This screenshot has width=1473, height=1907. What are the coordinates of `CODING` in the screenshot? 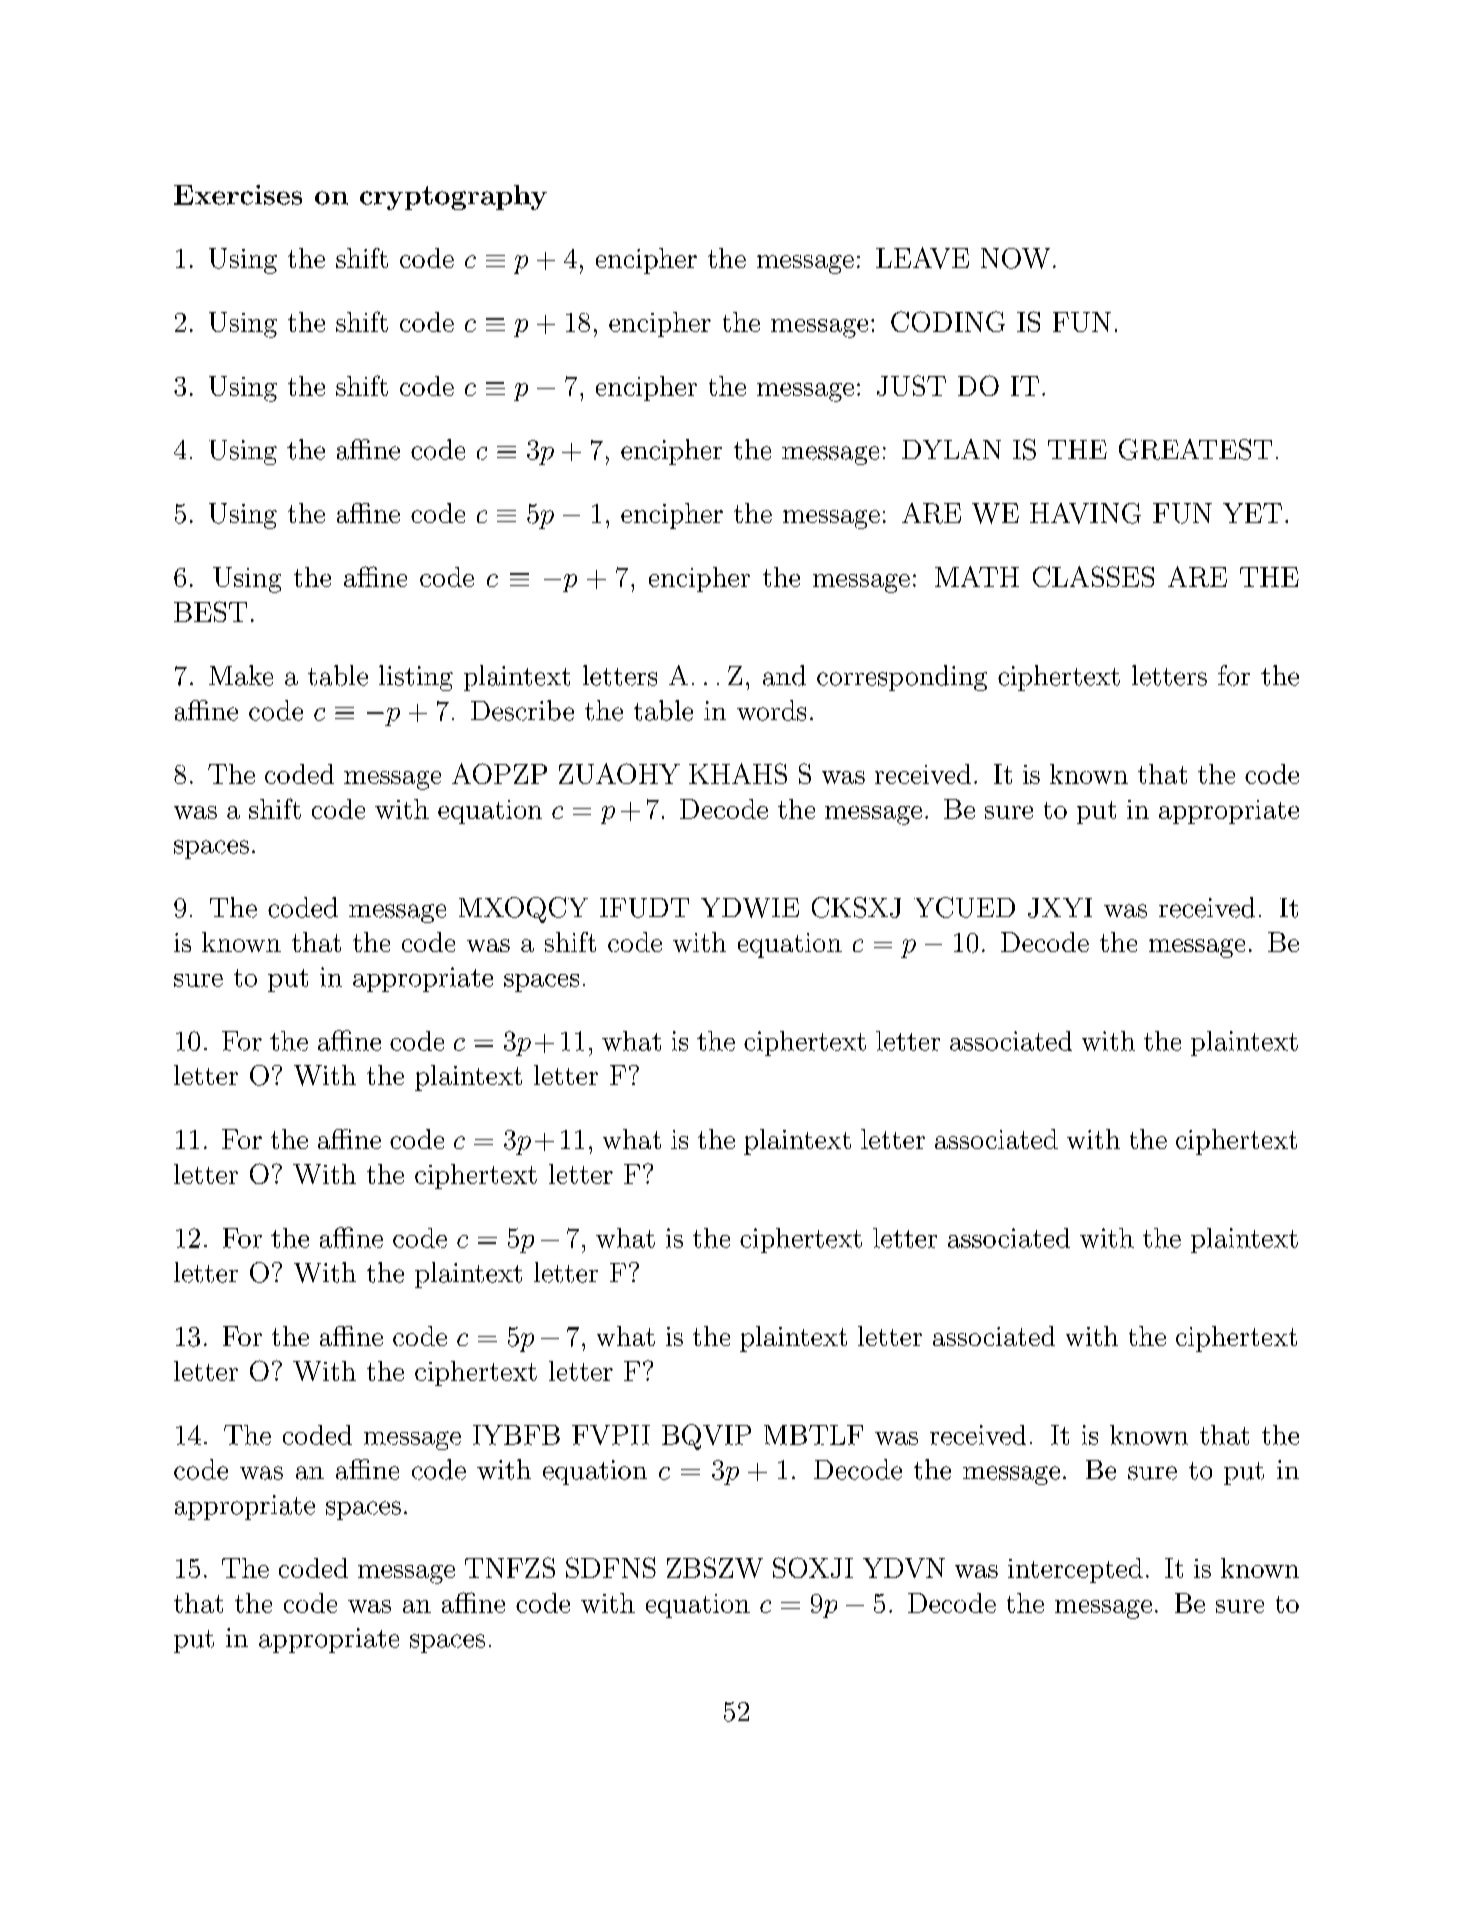 It's located at (948, 321).
